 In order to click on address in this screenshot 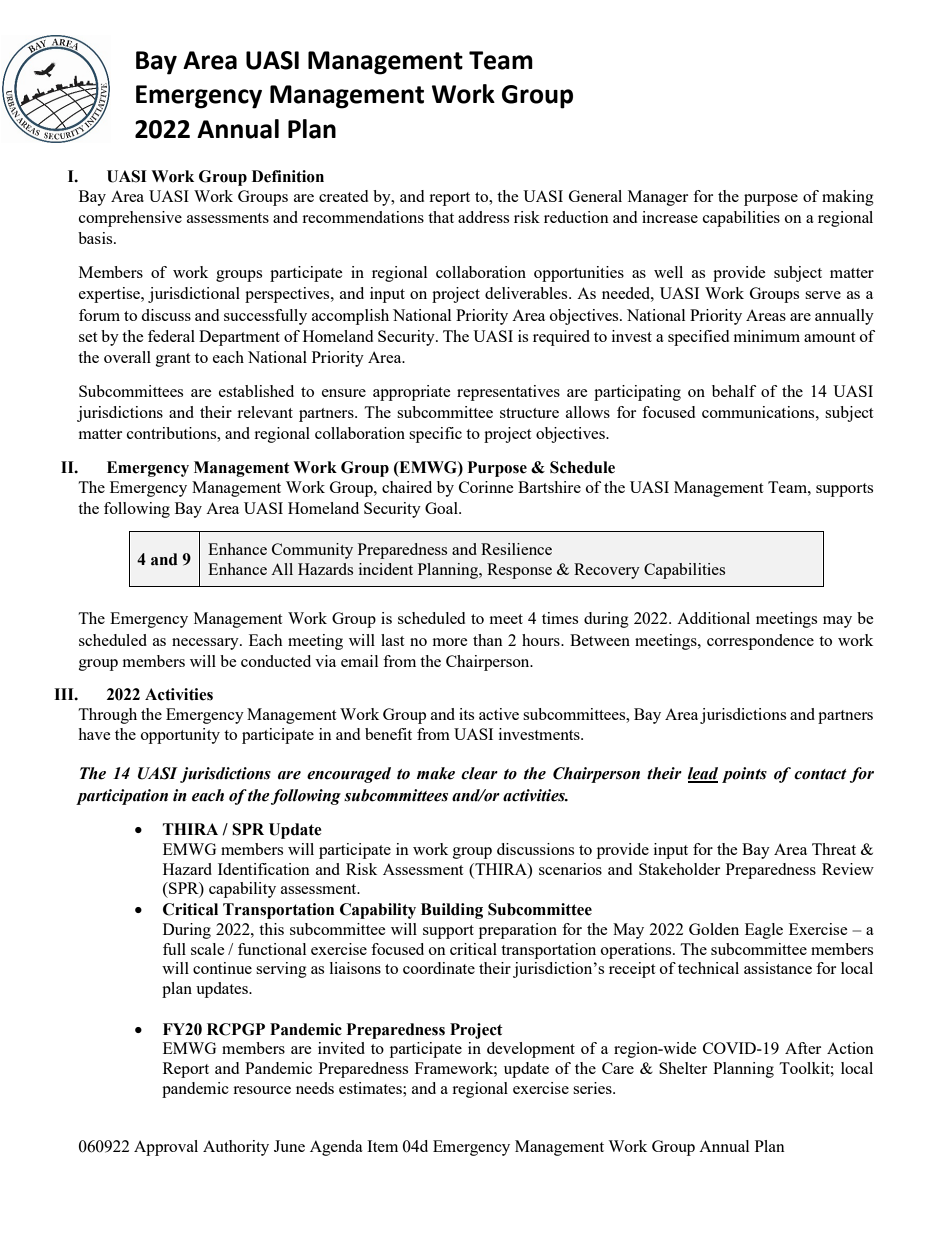, I will do `click(483, 217)`.
